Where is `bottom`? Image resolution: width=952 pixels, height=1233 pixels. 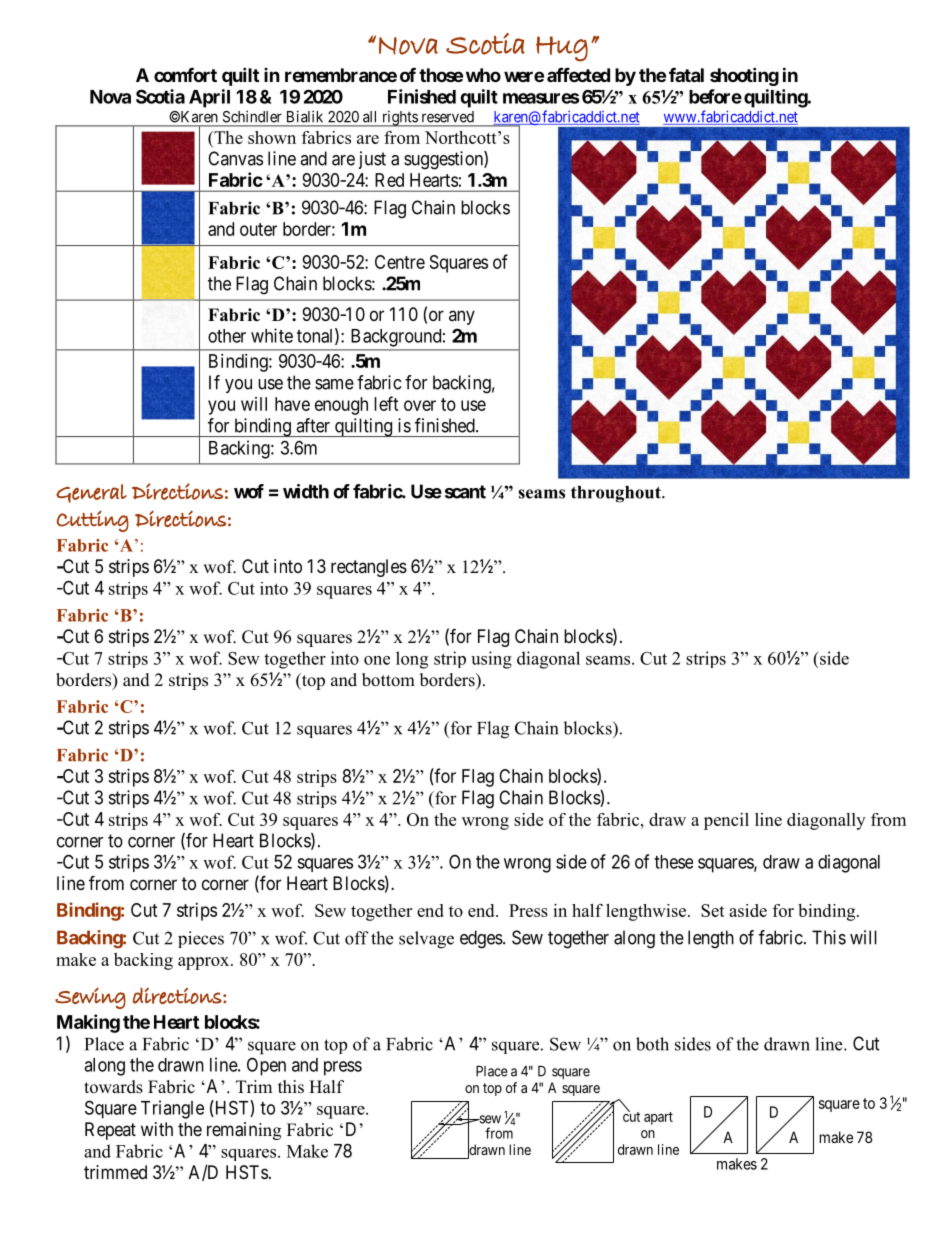 bottom is located at coordinates (388, 680).
